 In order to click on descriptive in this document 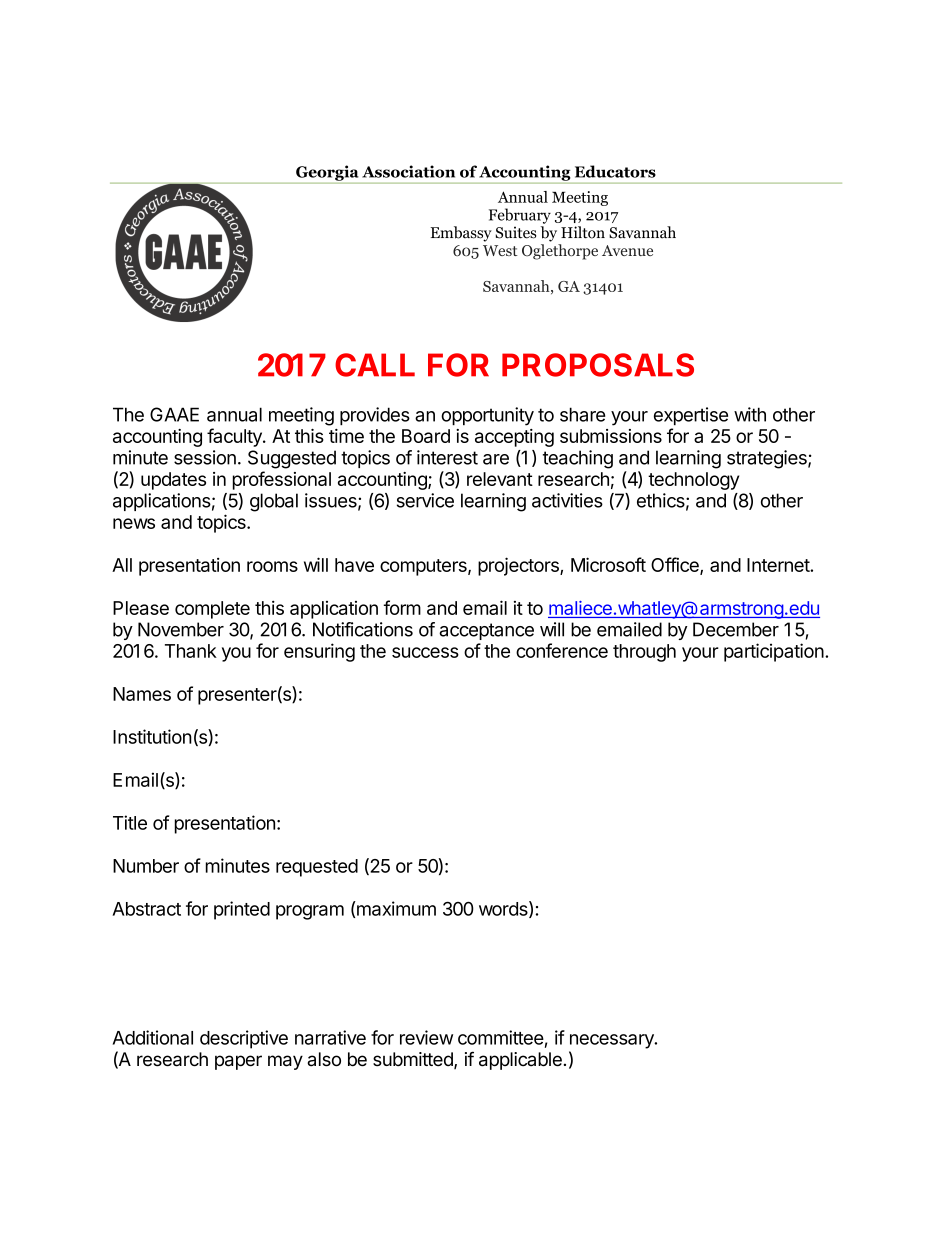, I will do `click(244, 1039)`.
